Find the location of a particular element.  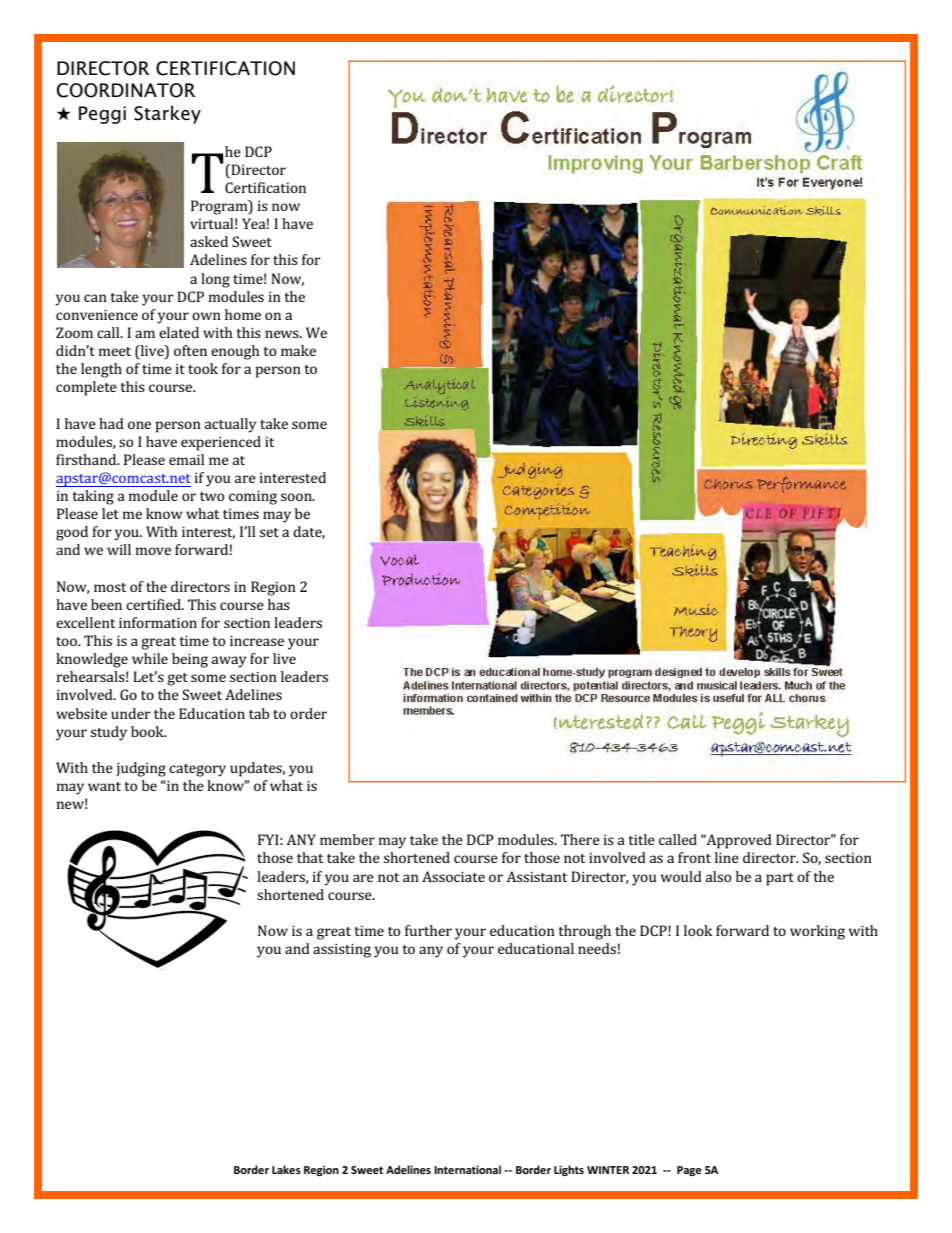

Associate is located at coordinates (453, 876).
